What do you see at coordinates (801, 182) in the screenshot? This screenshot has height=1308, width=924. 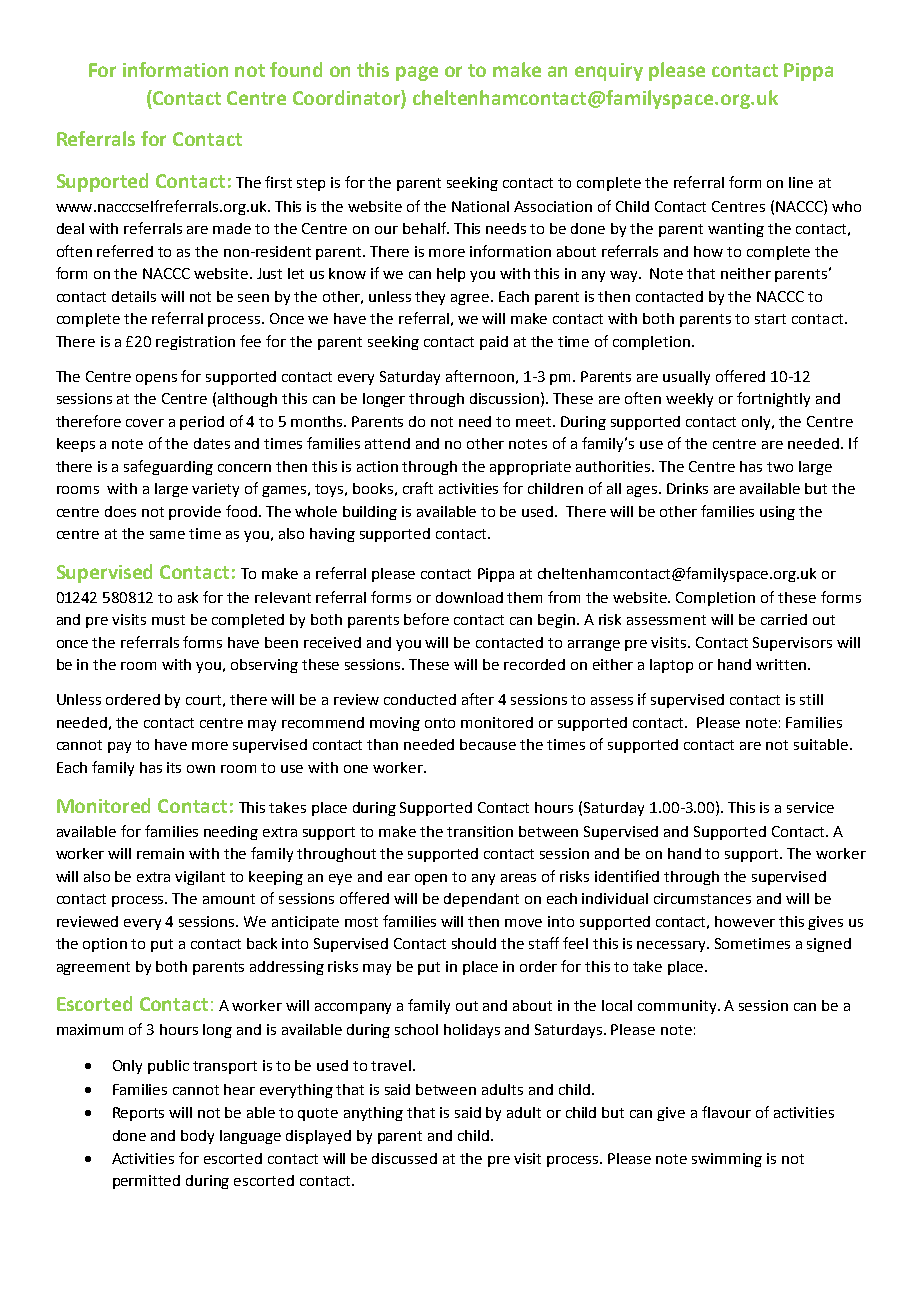 I see `line` at bounding box center [801, 182].
